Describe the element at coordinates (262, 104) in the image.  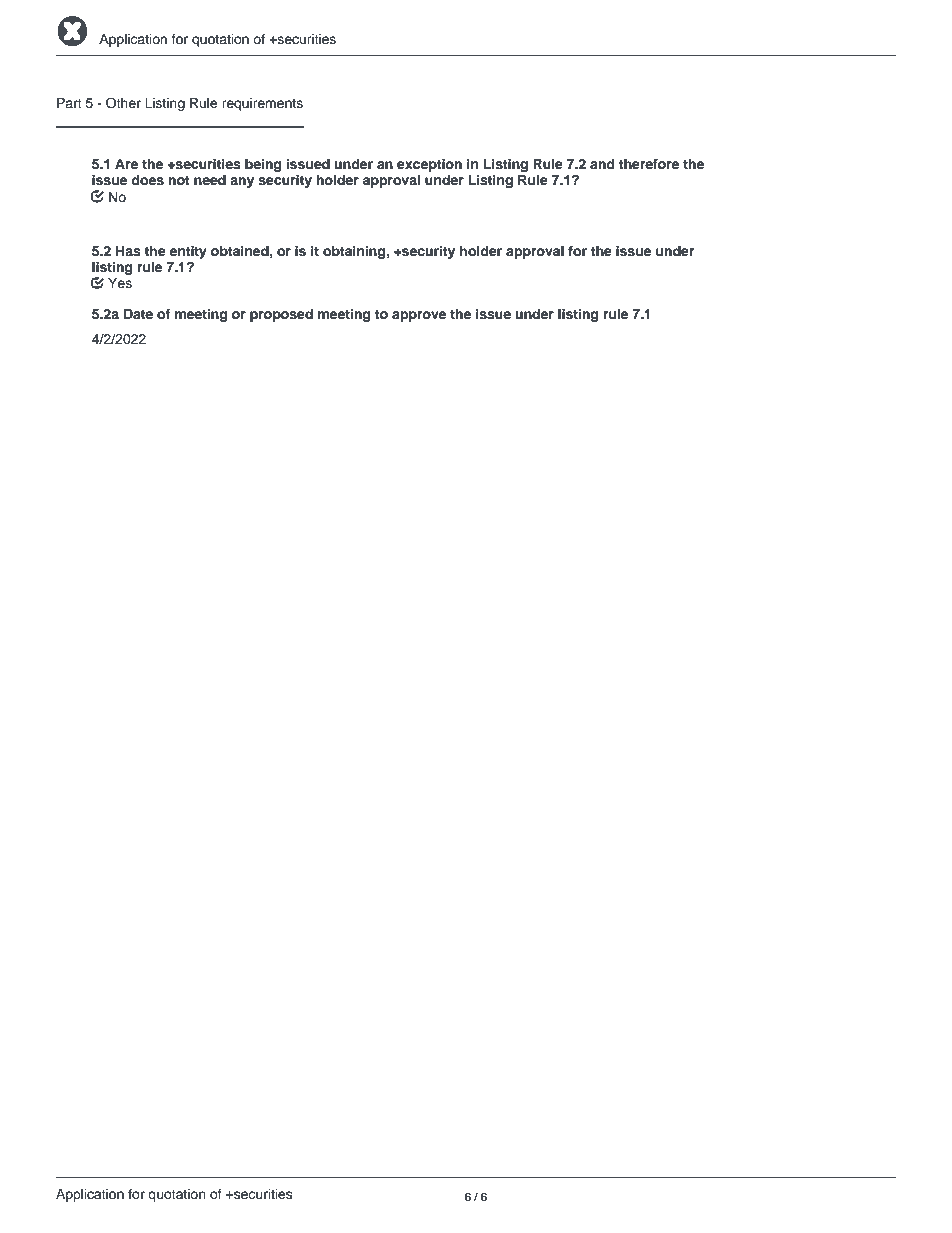
I see `requirements` at that location.
